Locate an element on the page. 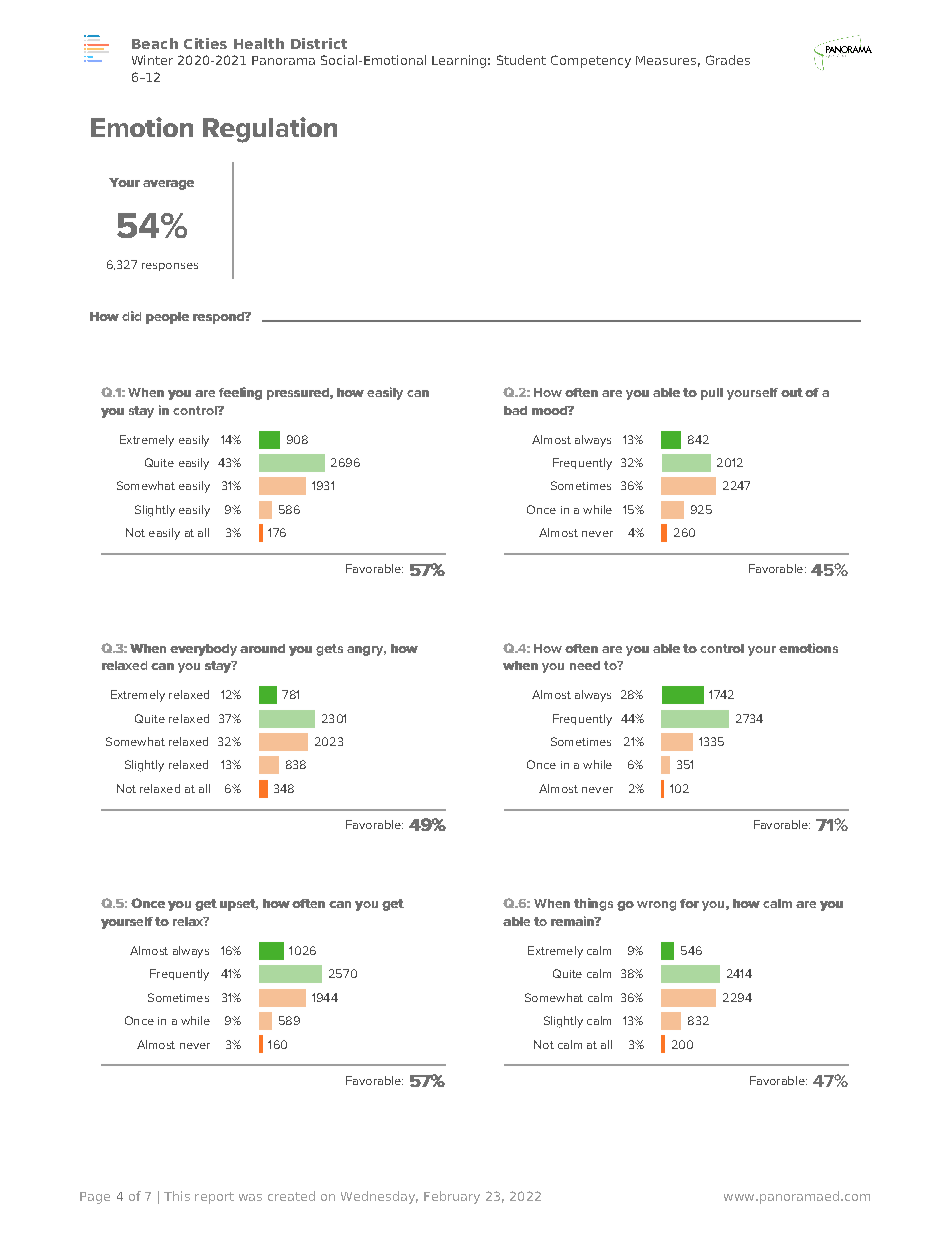 This page has height=1233, width=952. wrong is located at coordinates (656, 906).
